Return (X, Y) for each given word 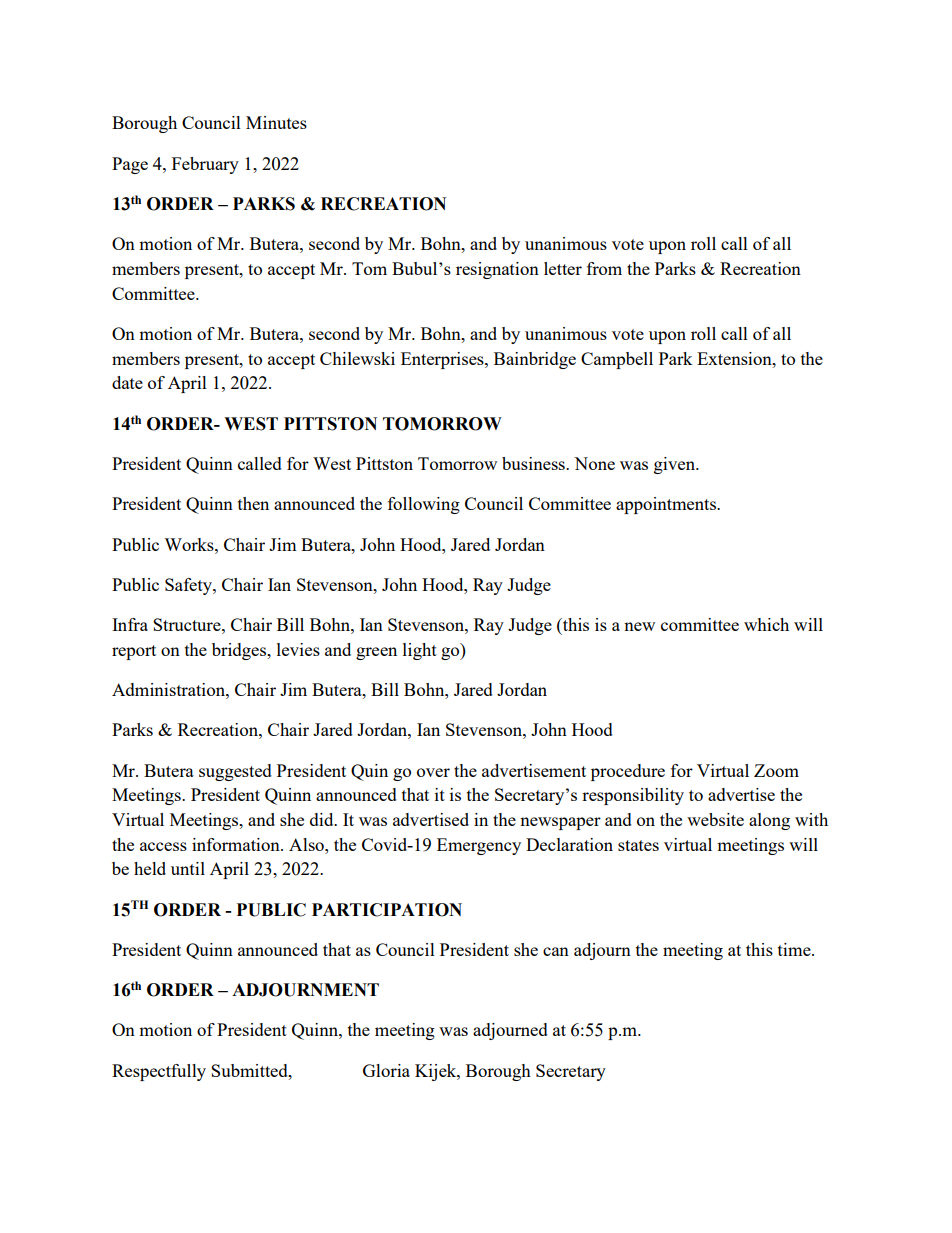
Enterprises (443, 360)
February (205, 165)
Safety (189, 586)
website (715, 819)
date (127, 382)
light (420, 651)
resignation (497, 270)
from (604, 268)
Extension (735, 358)
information (237, 844)
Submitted (250, 1070)
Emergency (479, 846)
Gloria (386, 1070)
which (766, 624)
